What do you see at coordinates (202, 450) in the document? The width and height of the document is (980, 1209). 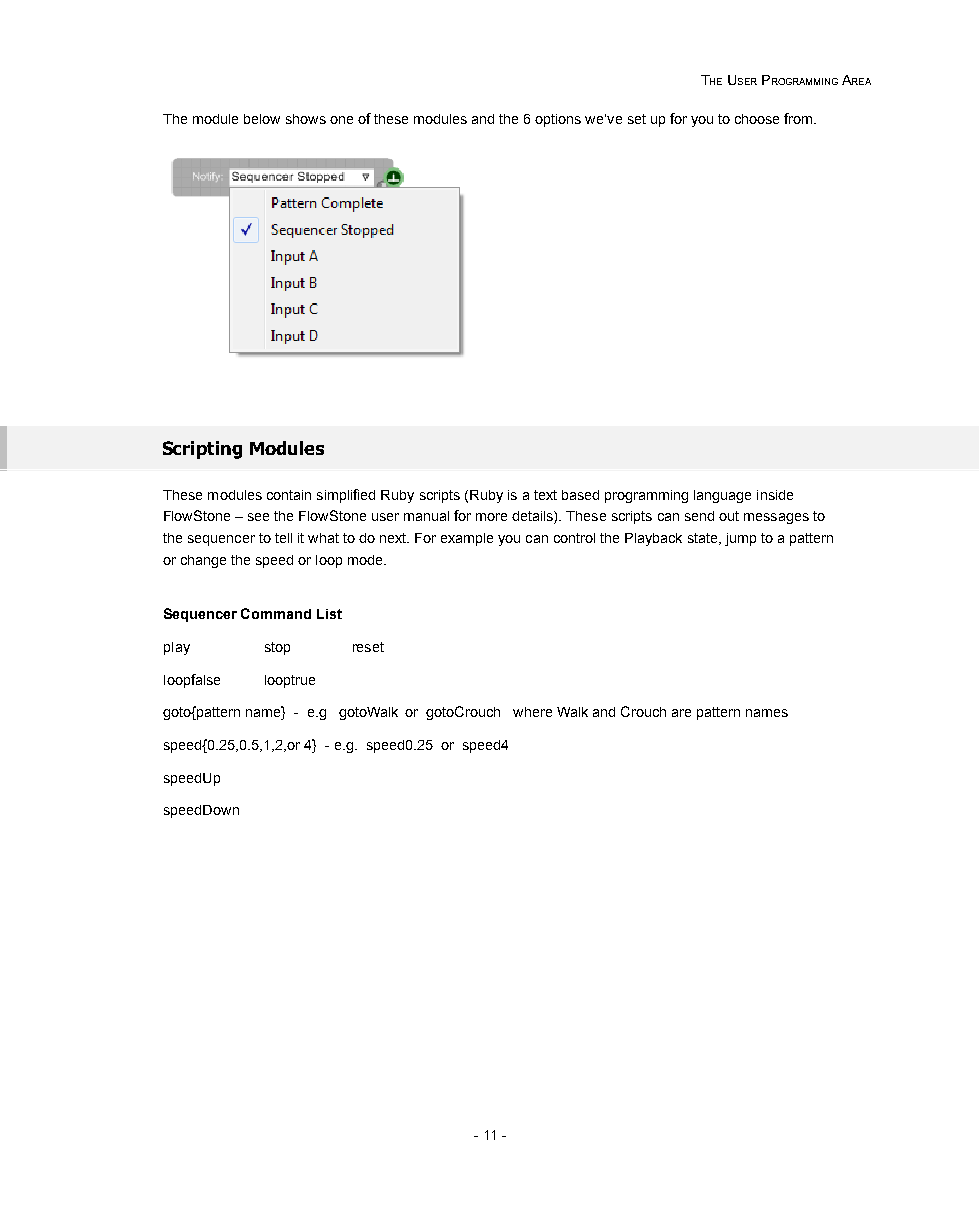 I see `Scripting` at bounding box center [202, 450].
